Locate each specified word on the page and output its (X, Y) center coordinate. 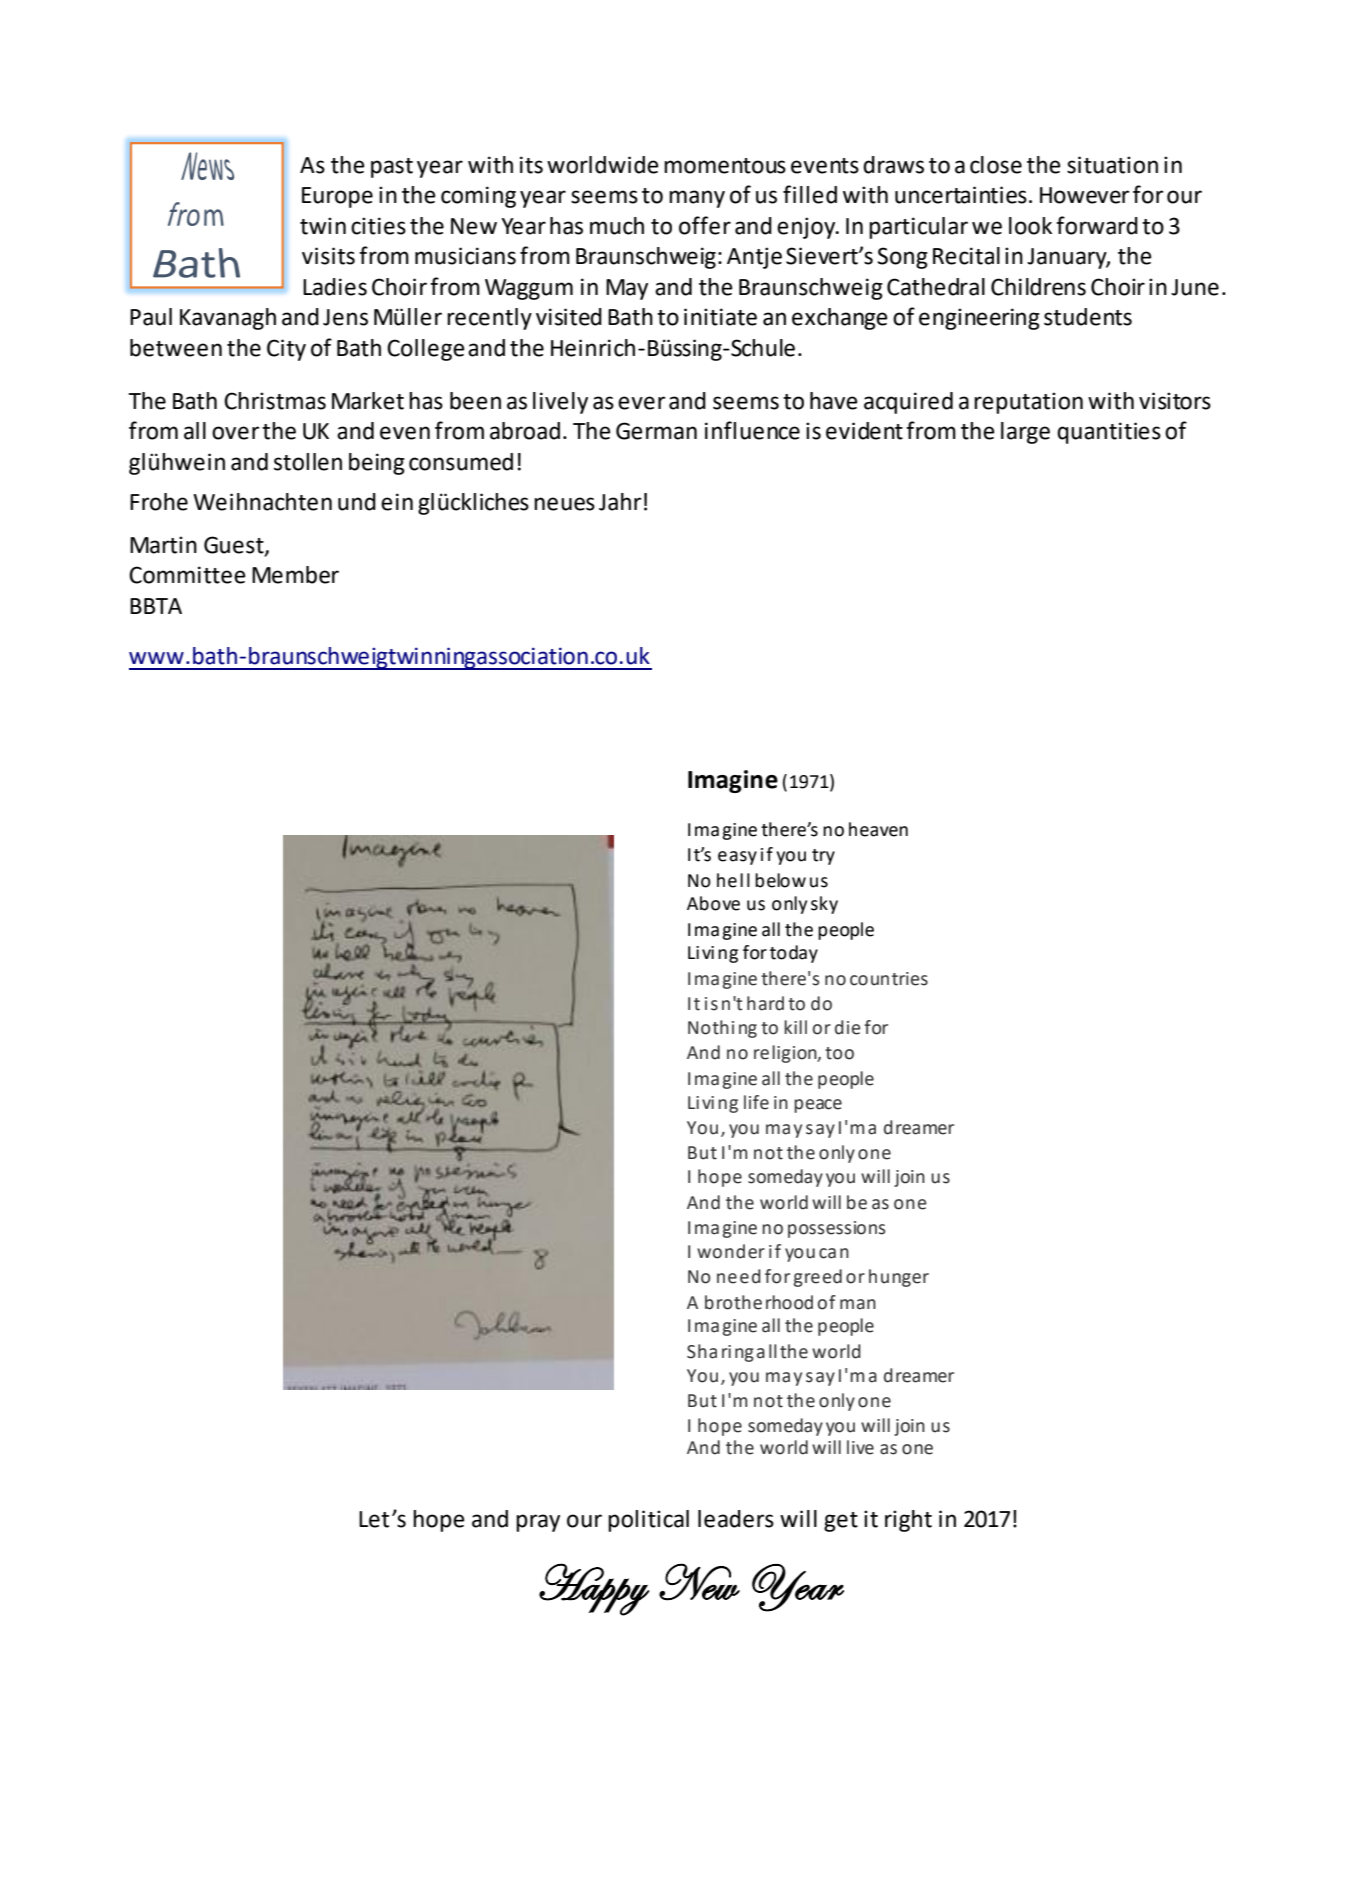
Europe (337, 197)
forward (1097, 225)
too (839, 1053)
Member (295, 575)
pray (538, 1523)
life (756, 1102)
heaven (878, 829)
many (697, 199)
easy (737, 858)
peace (818, 1106)
